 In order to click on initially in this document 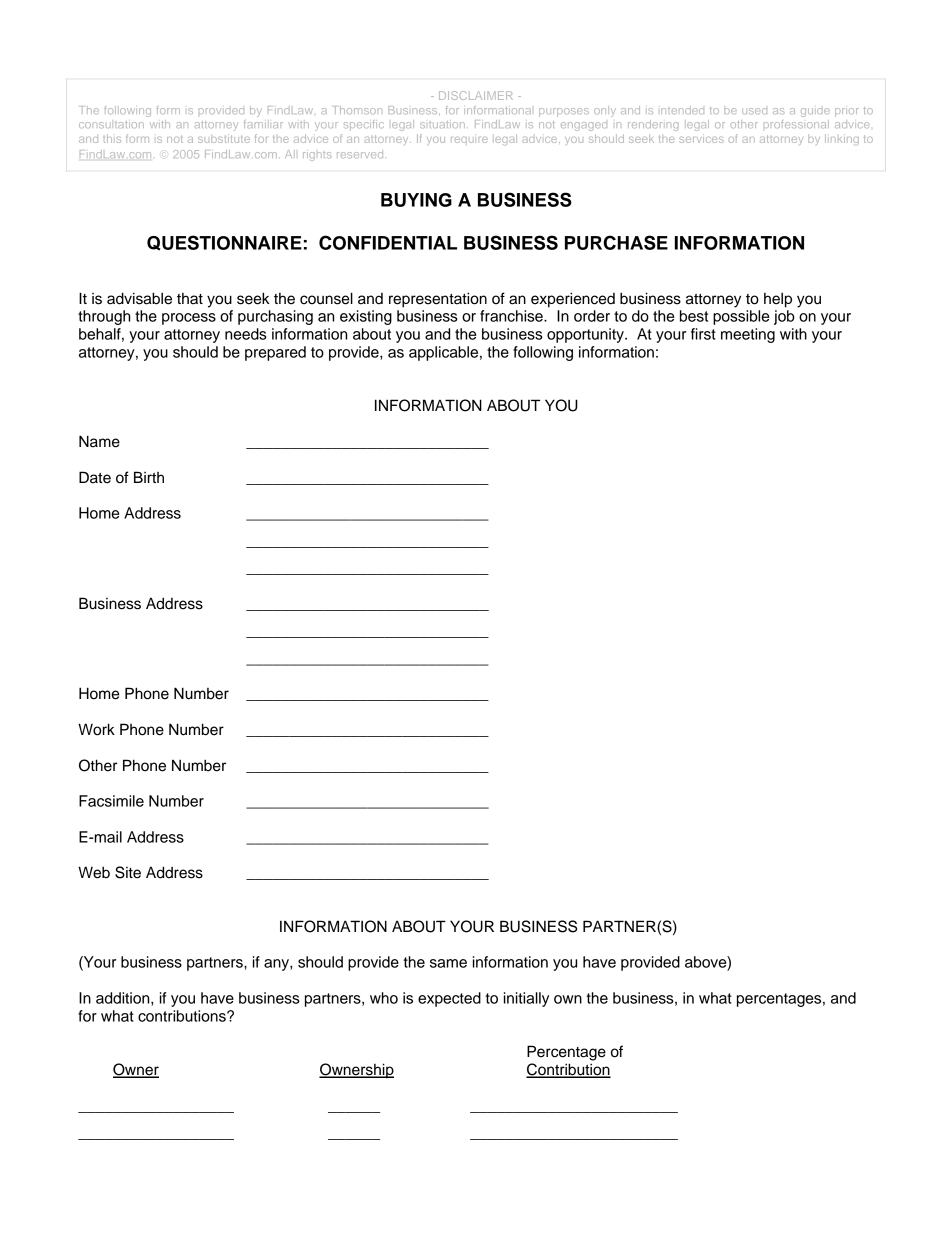, I will do `click(526, 999)`.
